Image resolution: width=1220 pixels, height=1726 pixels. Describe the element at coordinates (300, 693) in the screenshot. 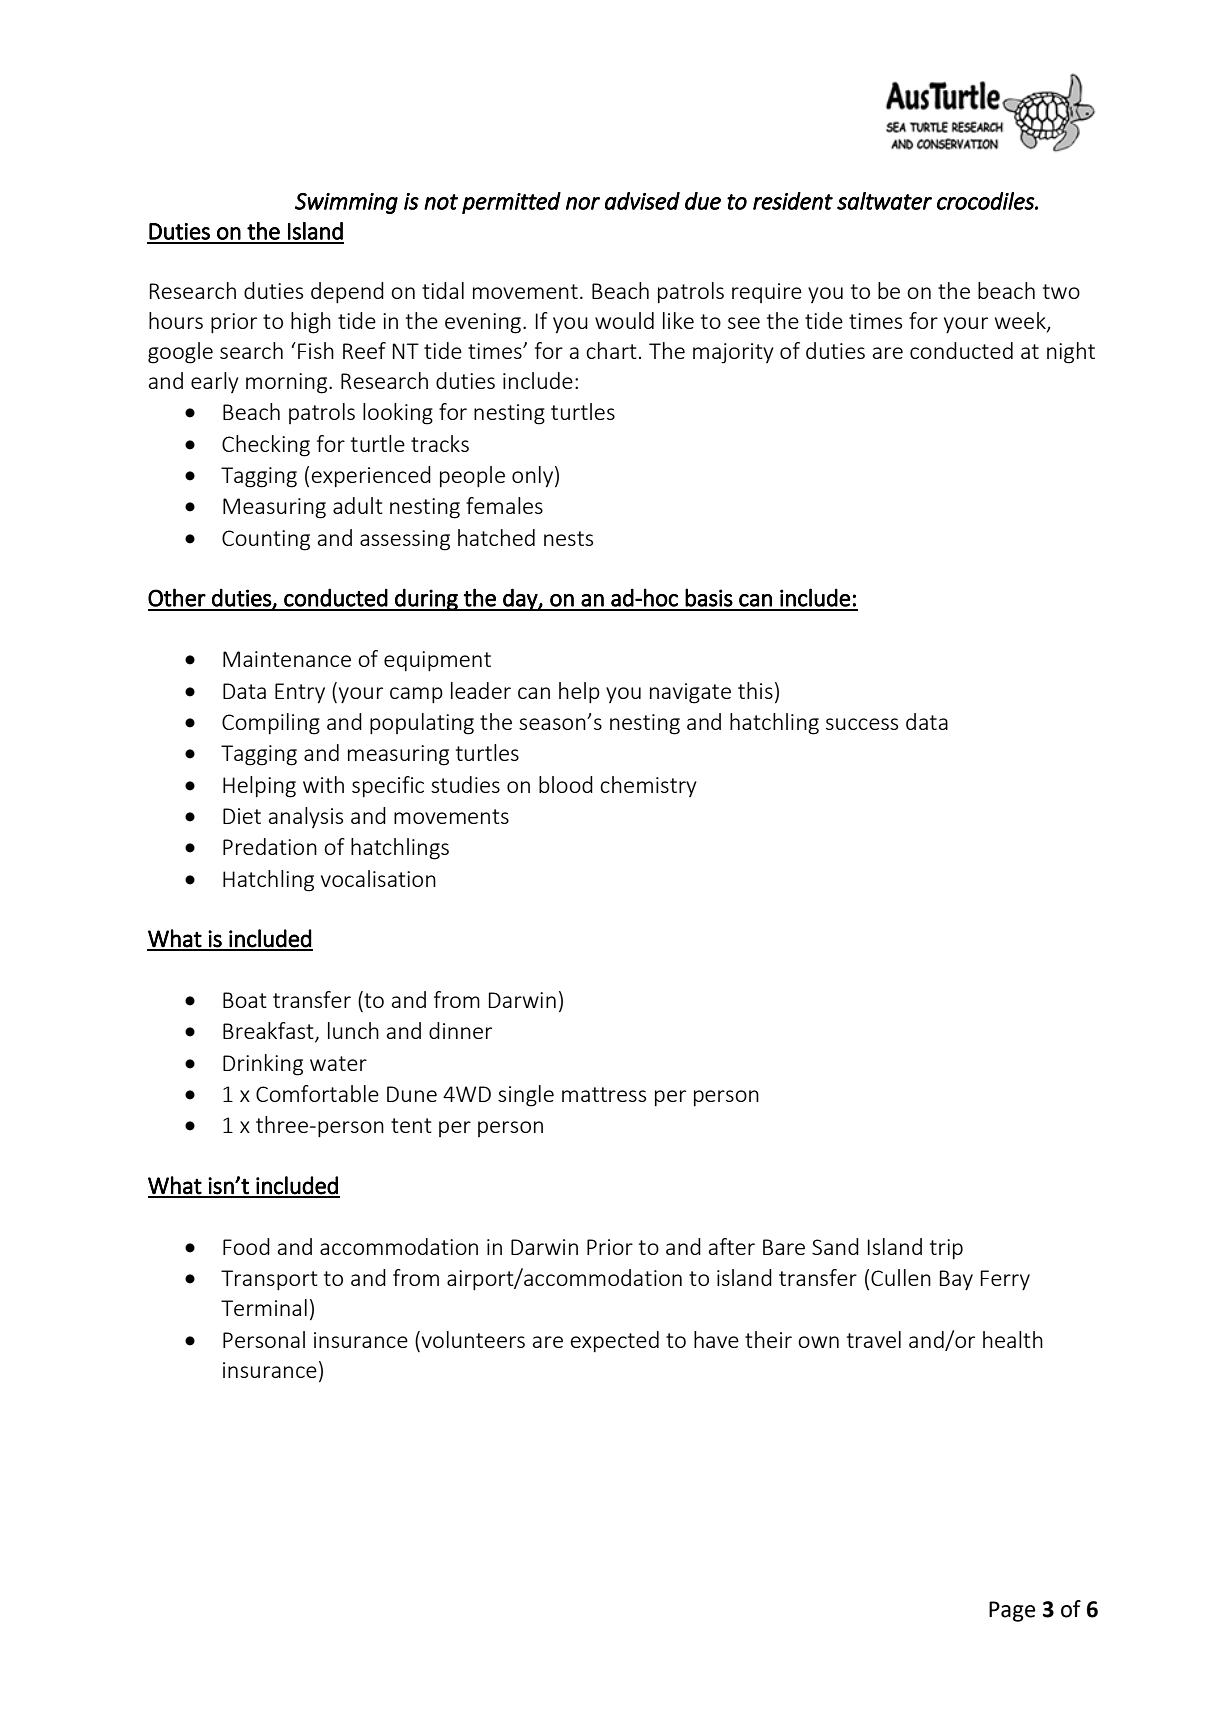

I see `Entry` at that location.
